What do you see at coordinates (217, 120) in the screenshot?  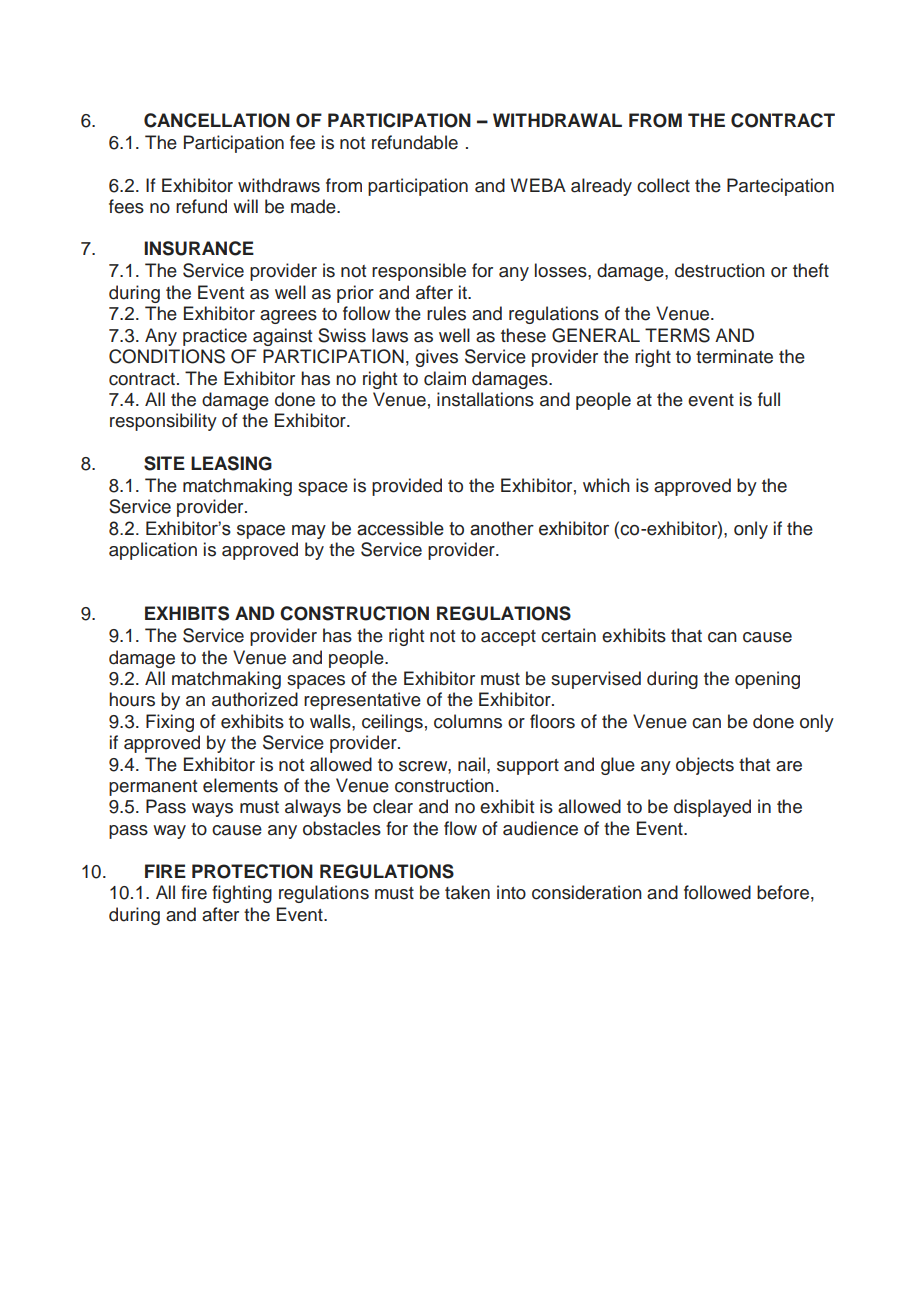 I see `CANCELLATION` at bounding box center [217, 120].
